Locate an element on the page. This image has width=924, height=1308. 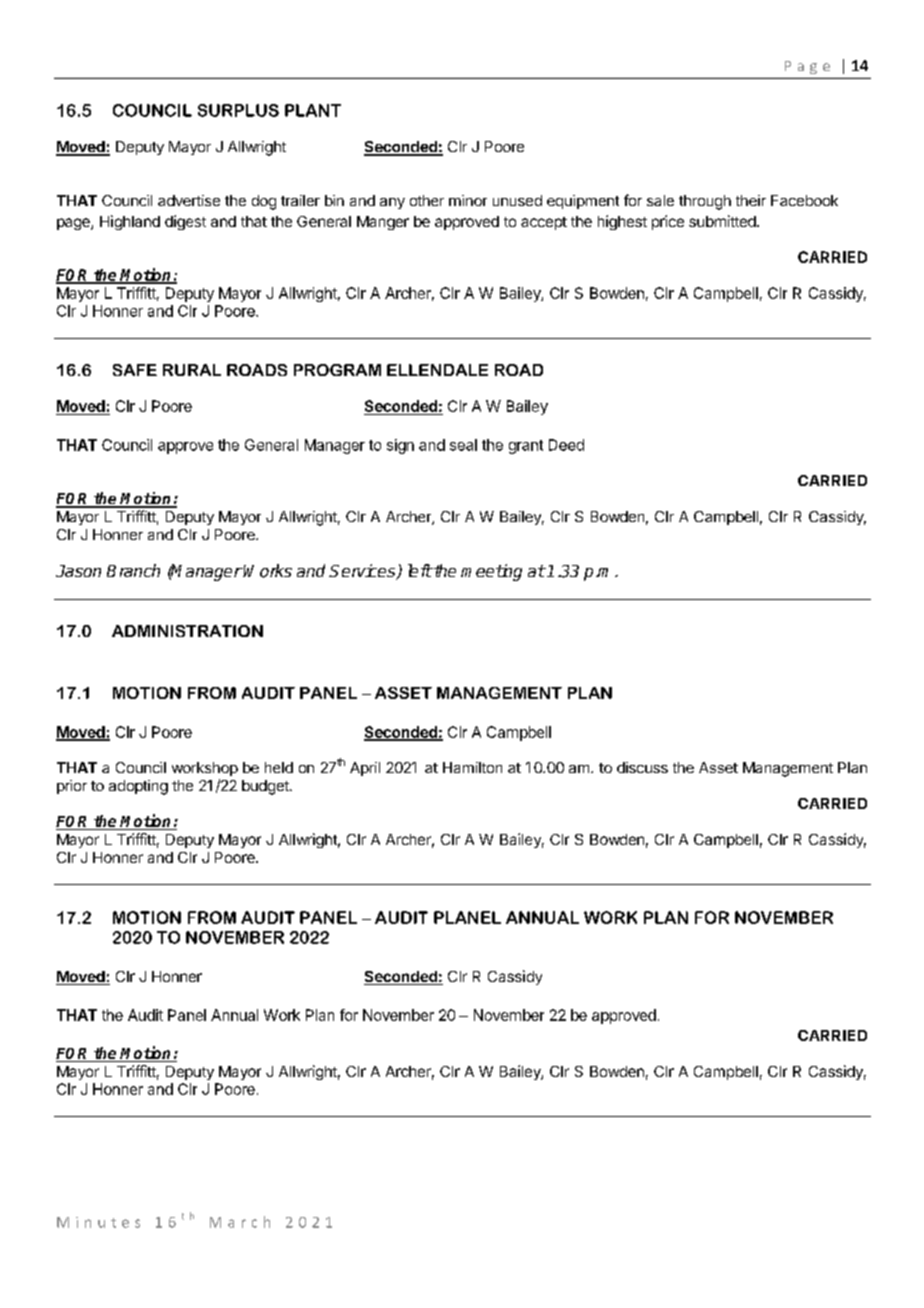
Hamilton is located at coordinates (472, 767).
